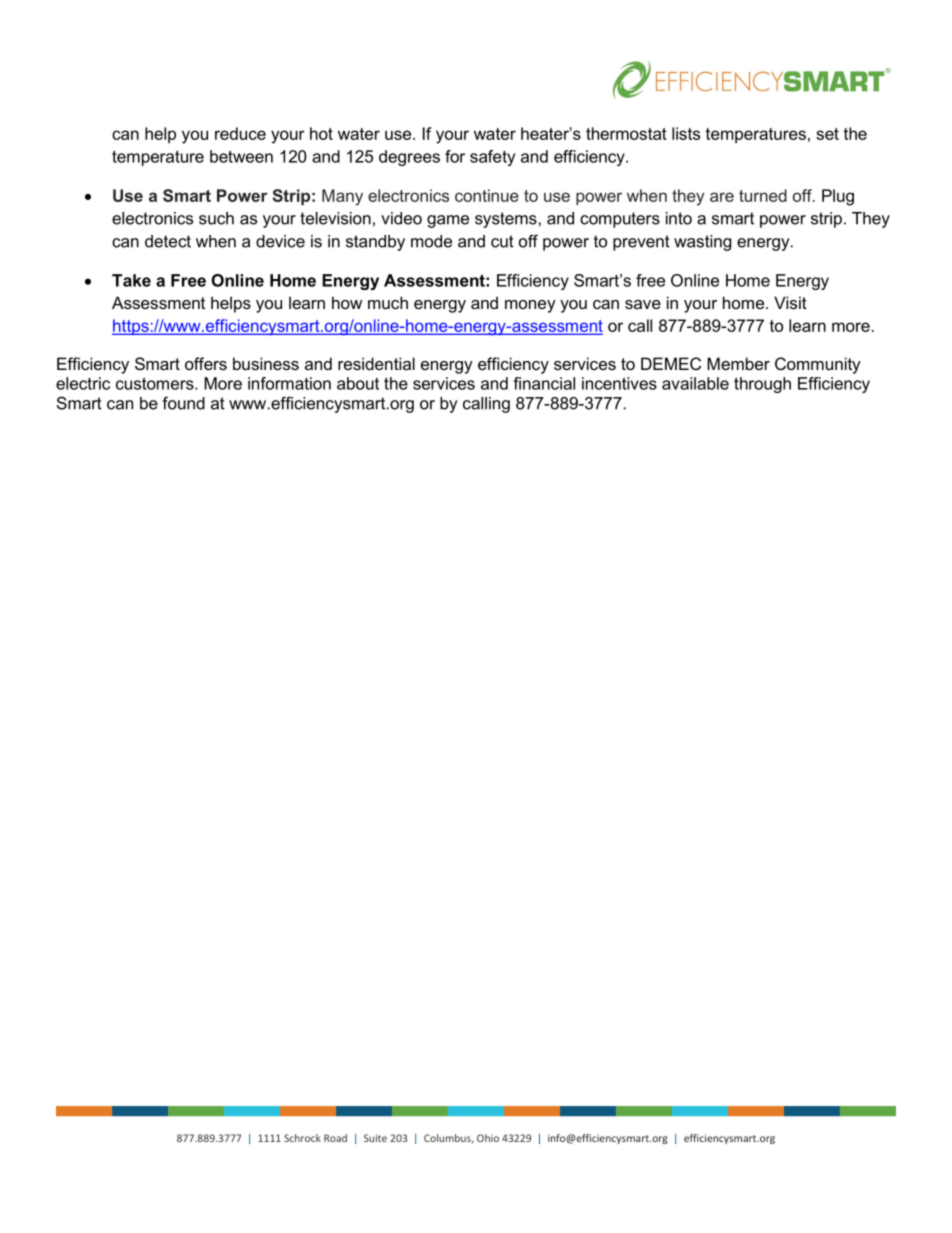  I want to click on available, so click(695, 383).
